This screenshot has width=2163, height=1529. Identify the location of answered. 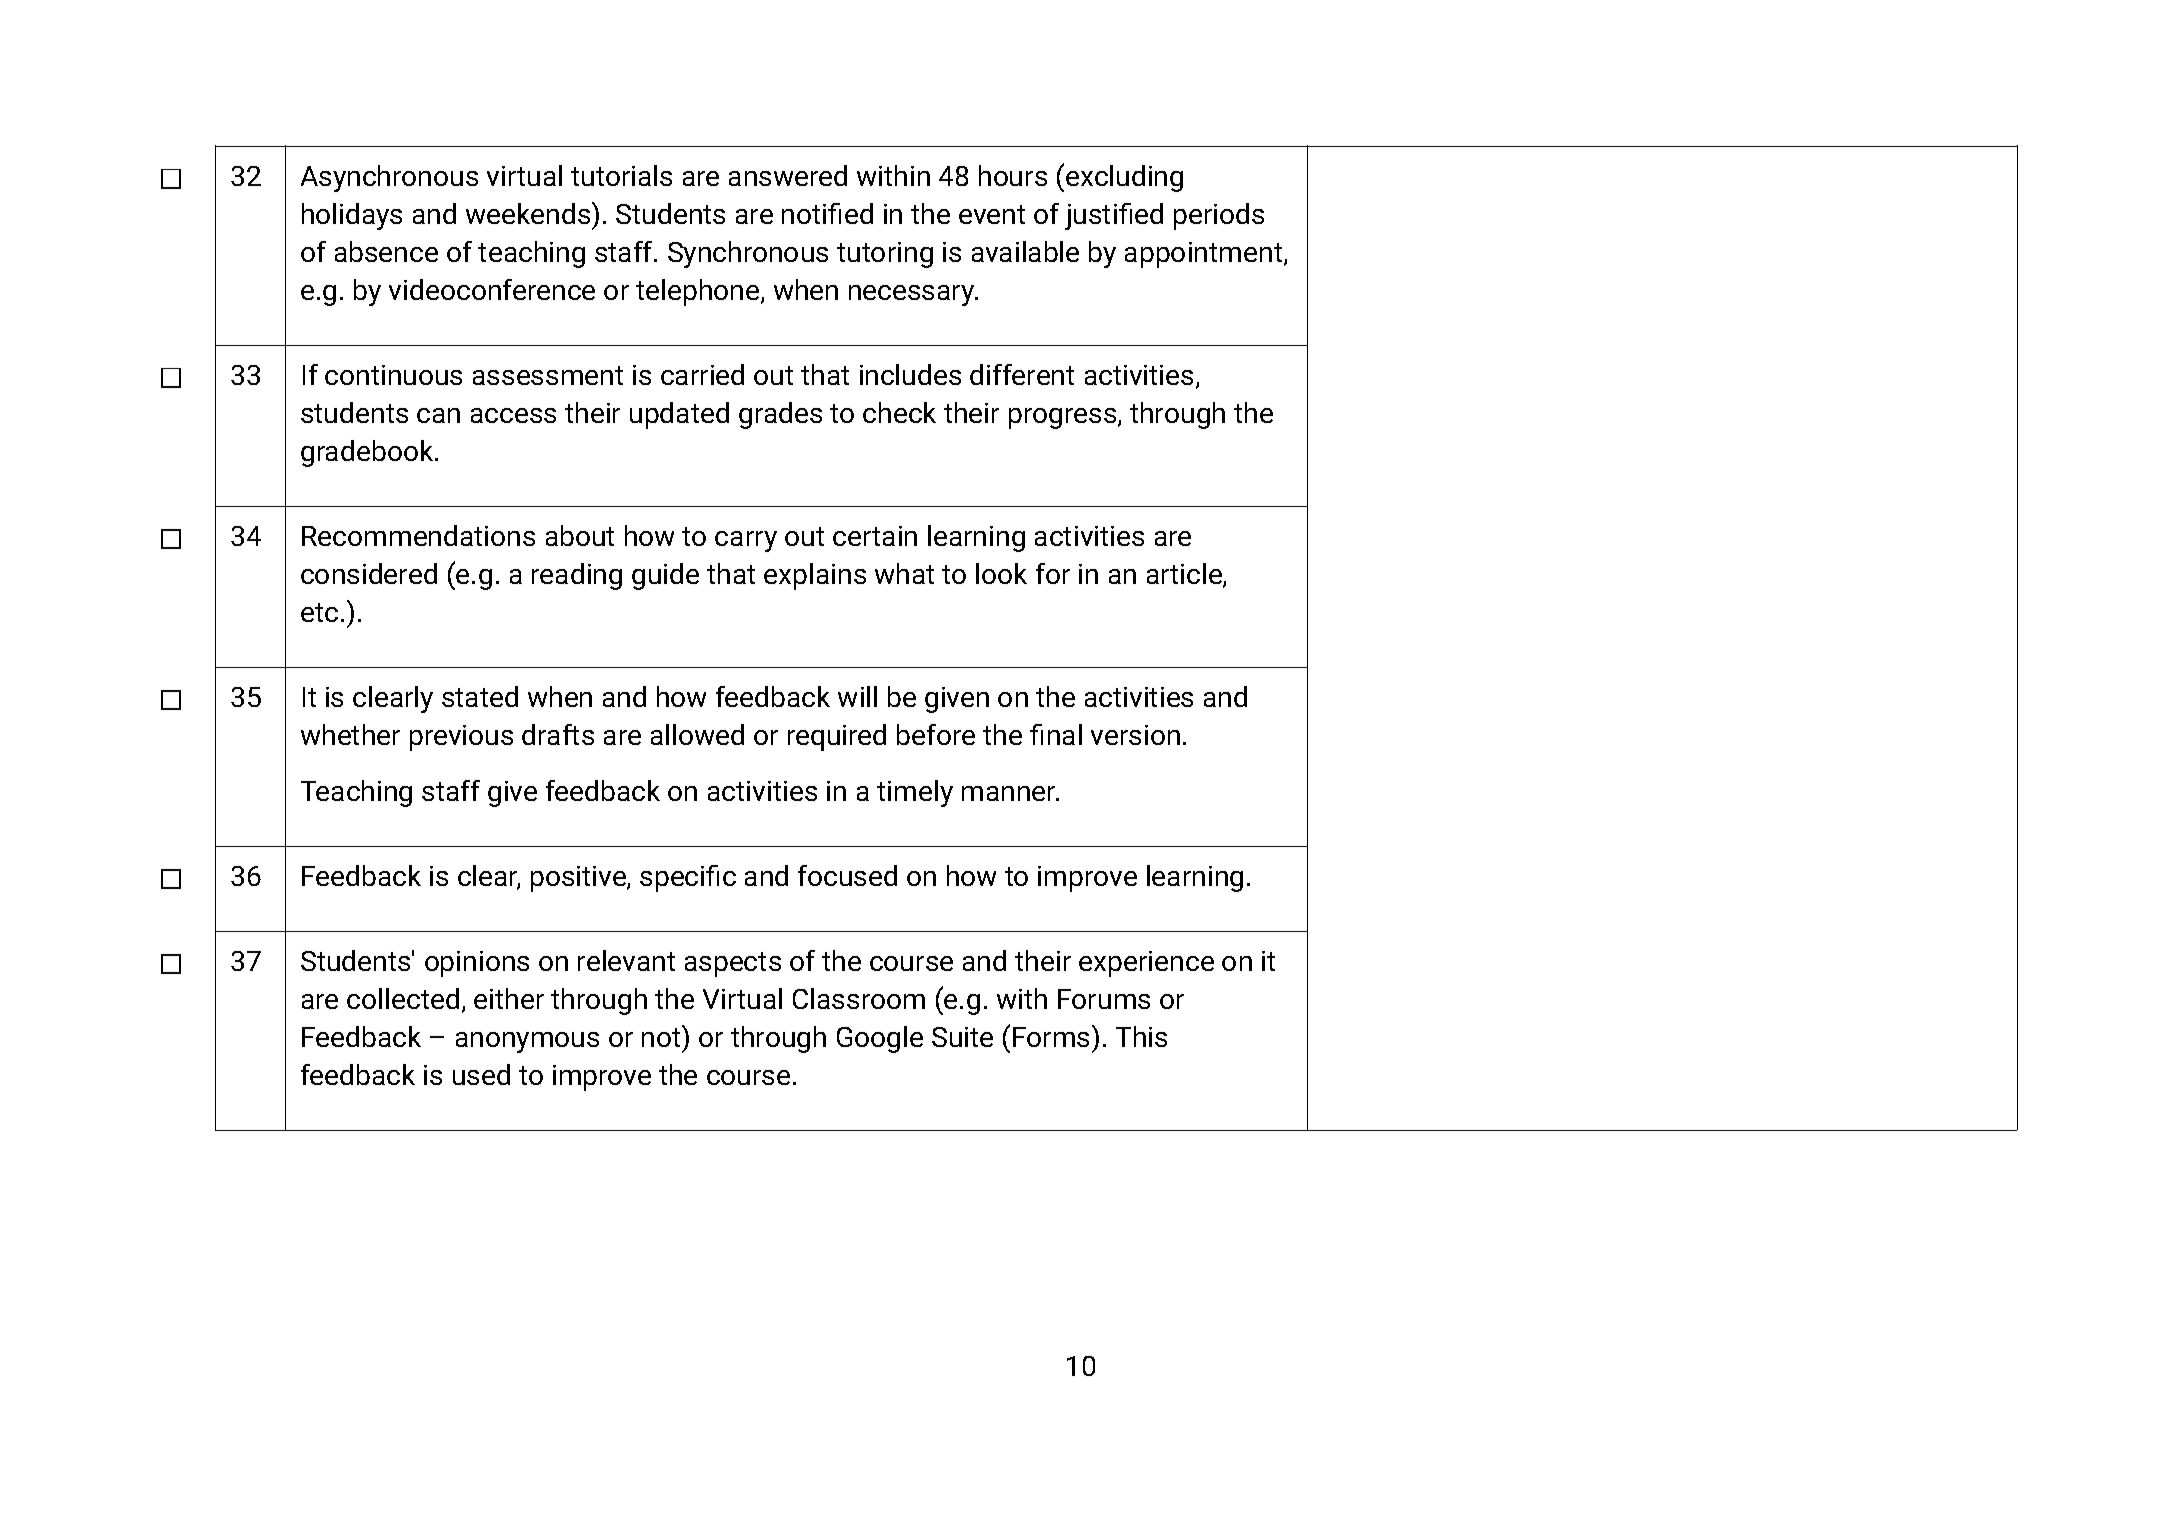
(788, 175).
